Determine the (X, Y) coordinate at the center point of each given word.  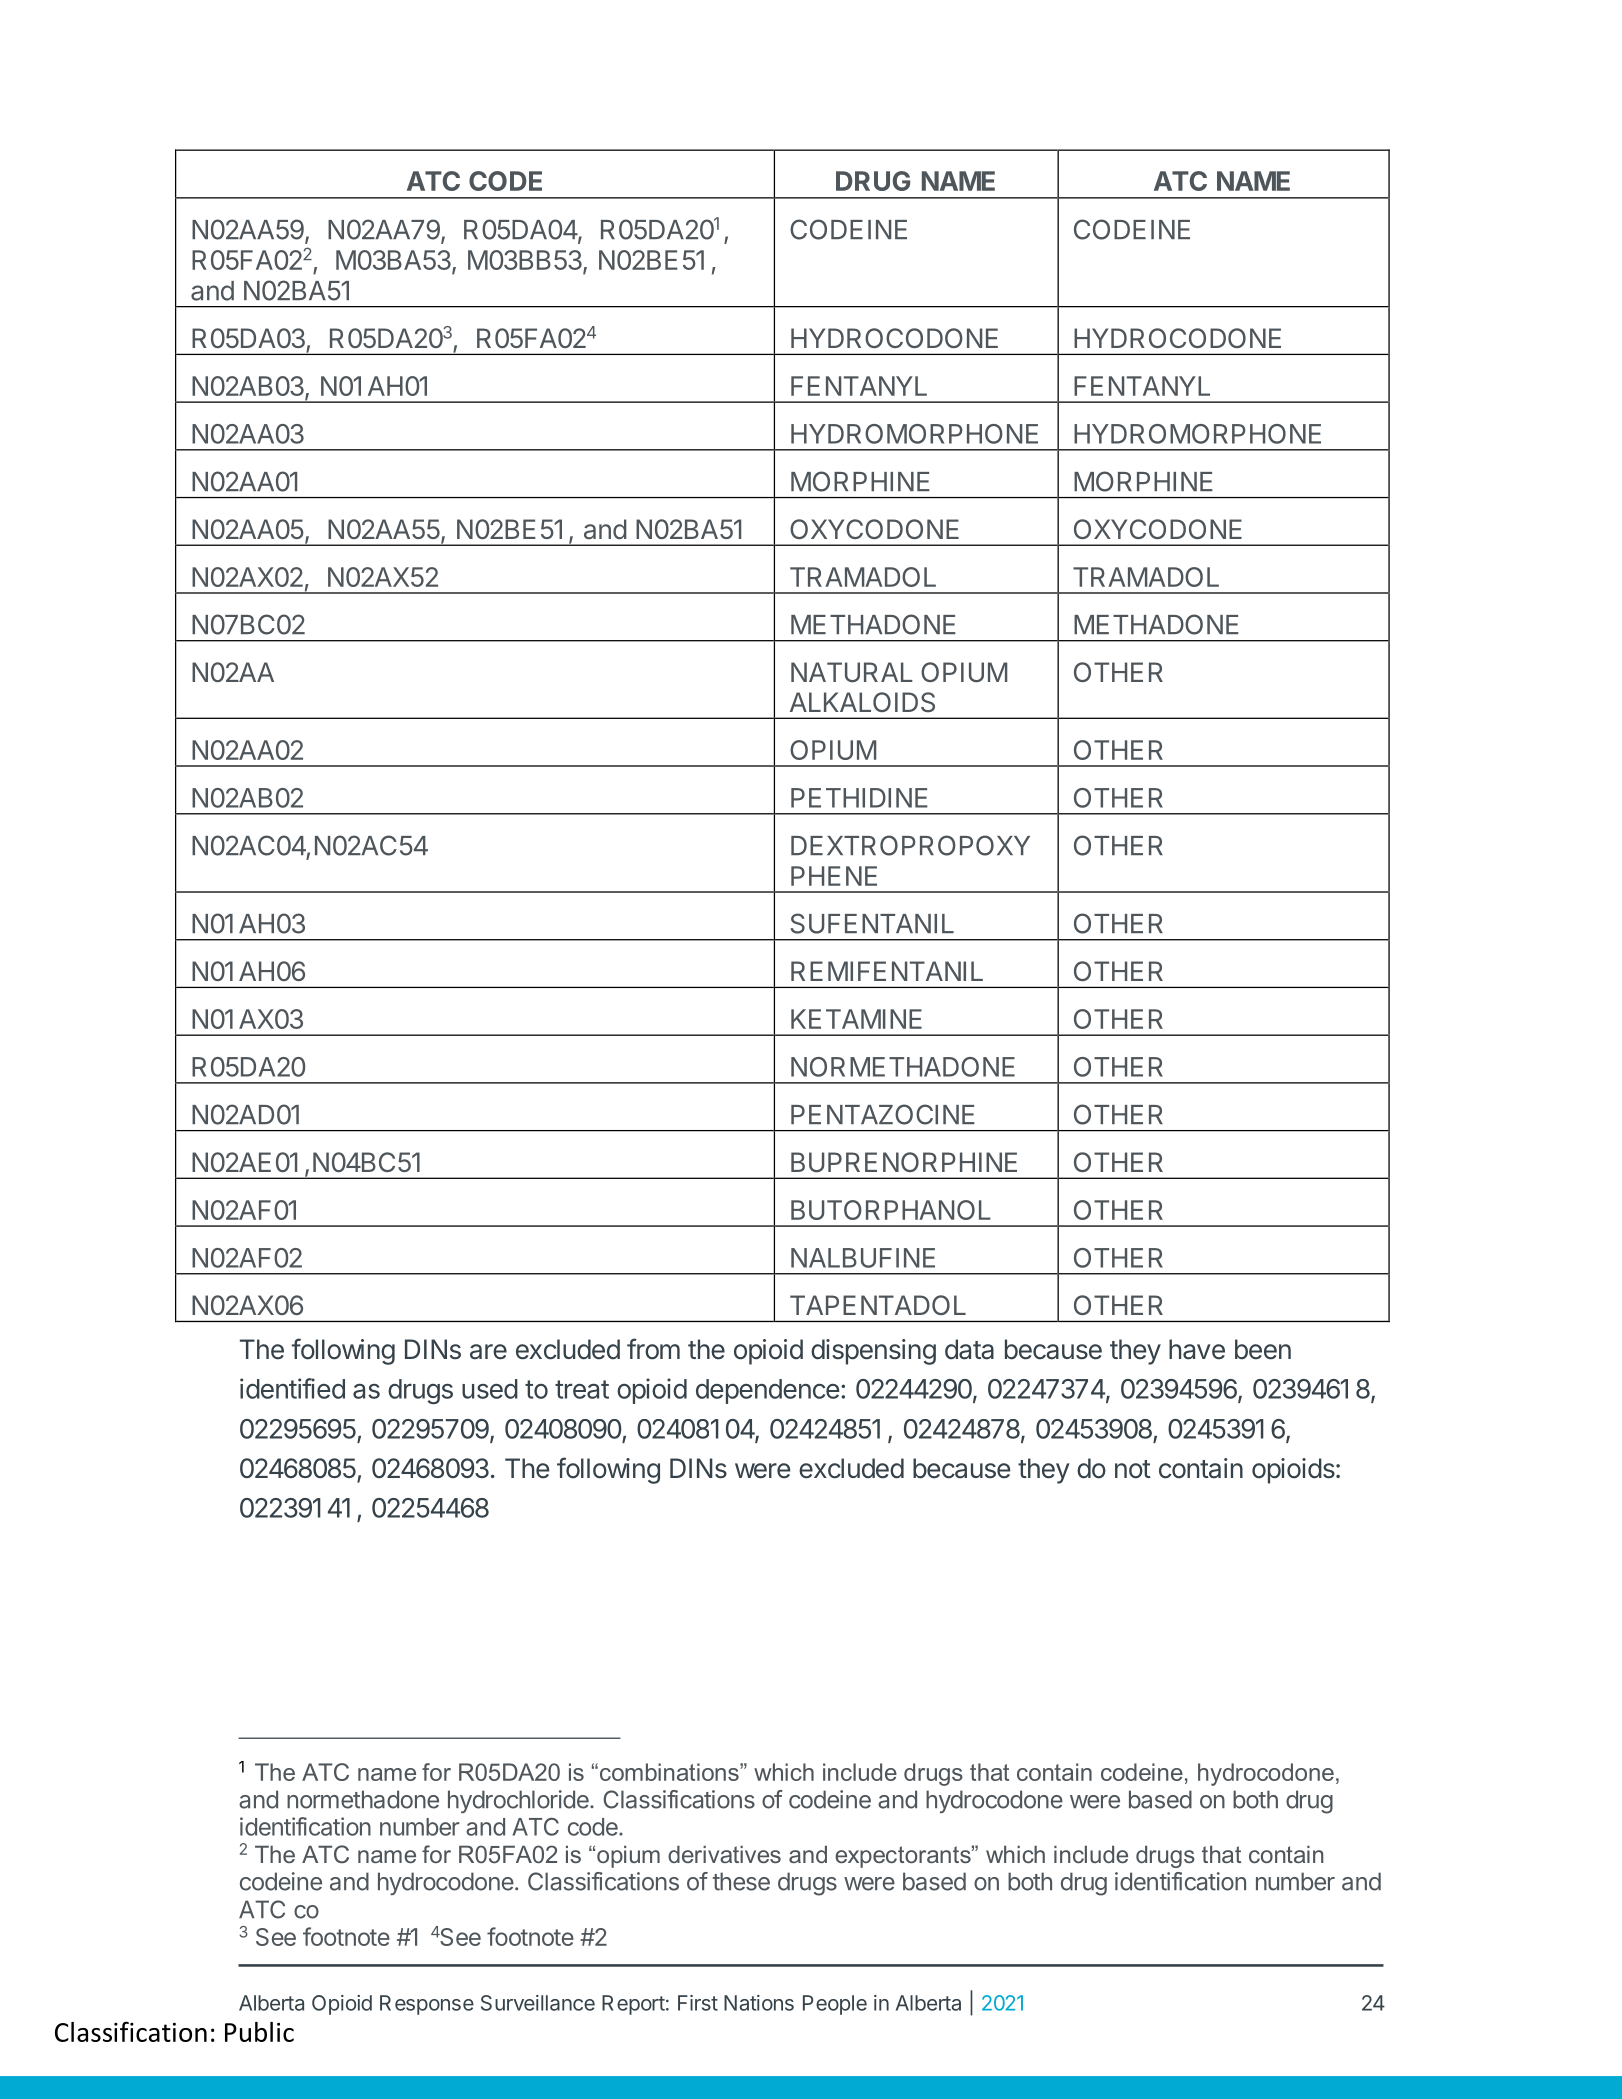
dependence (768, 1391)
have (1197, 1349)
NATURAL (852, 672)
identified (292, 1388)
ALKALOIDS (862, 702)
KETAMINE (856, 1019)
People (835, 2005)
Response (427, 2005)
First (698, 2003)
